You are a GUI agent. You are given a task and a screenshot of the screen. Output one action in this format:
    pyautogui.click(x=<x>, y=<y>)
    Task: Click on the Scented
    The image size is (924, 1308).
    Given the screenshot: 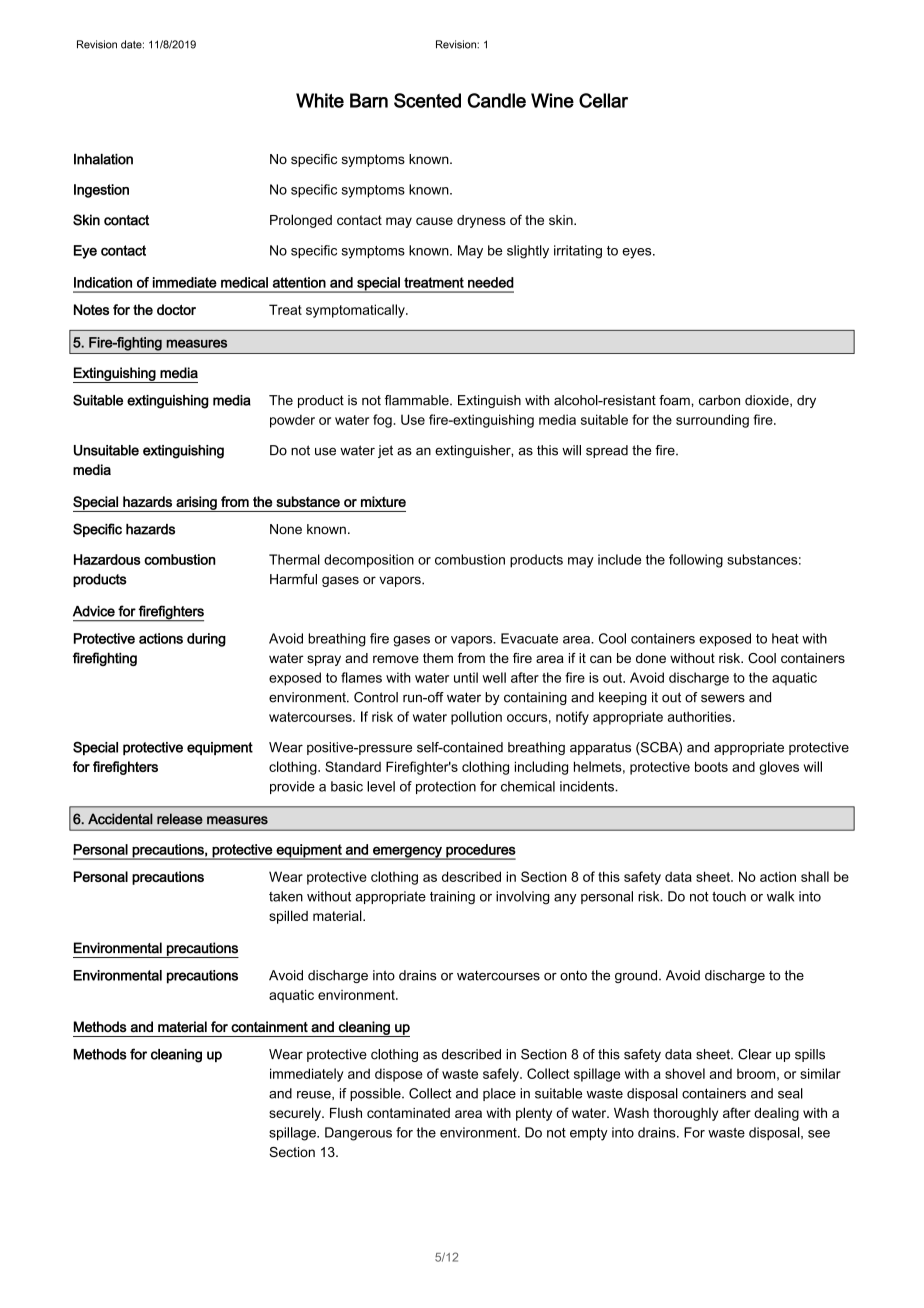 What is the action you would take?
    pyautogui.click(x=427, y=100)
